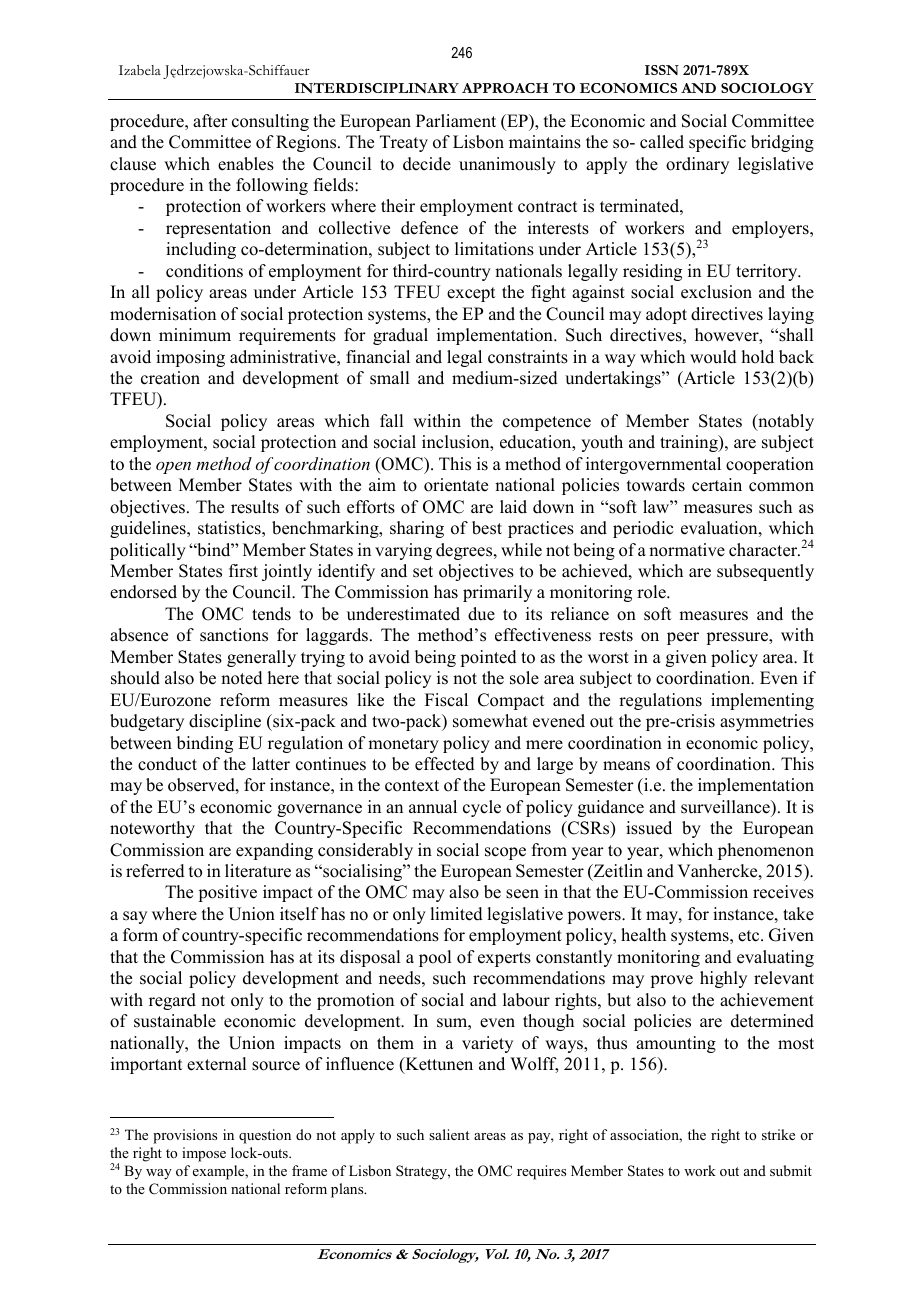 The height and width of the screenshot is (1308, 924). Describe the element at coordinates (713, 357) in the screenshot. I see `would` at that location.
